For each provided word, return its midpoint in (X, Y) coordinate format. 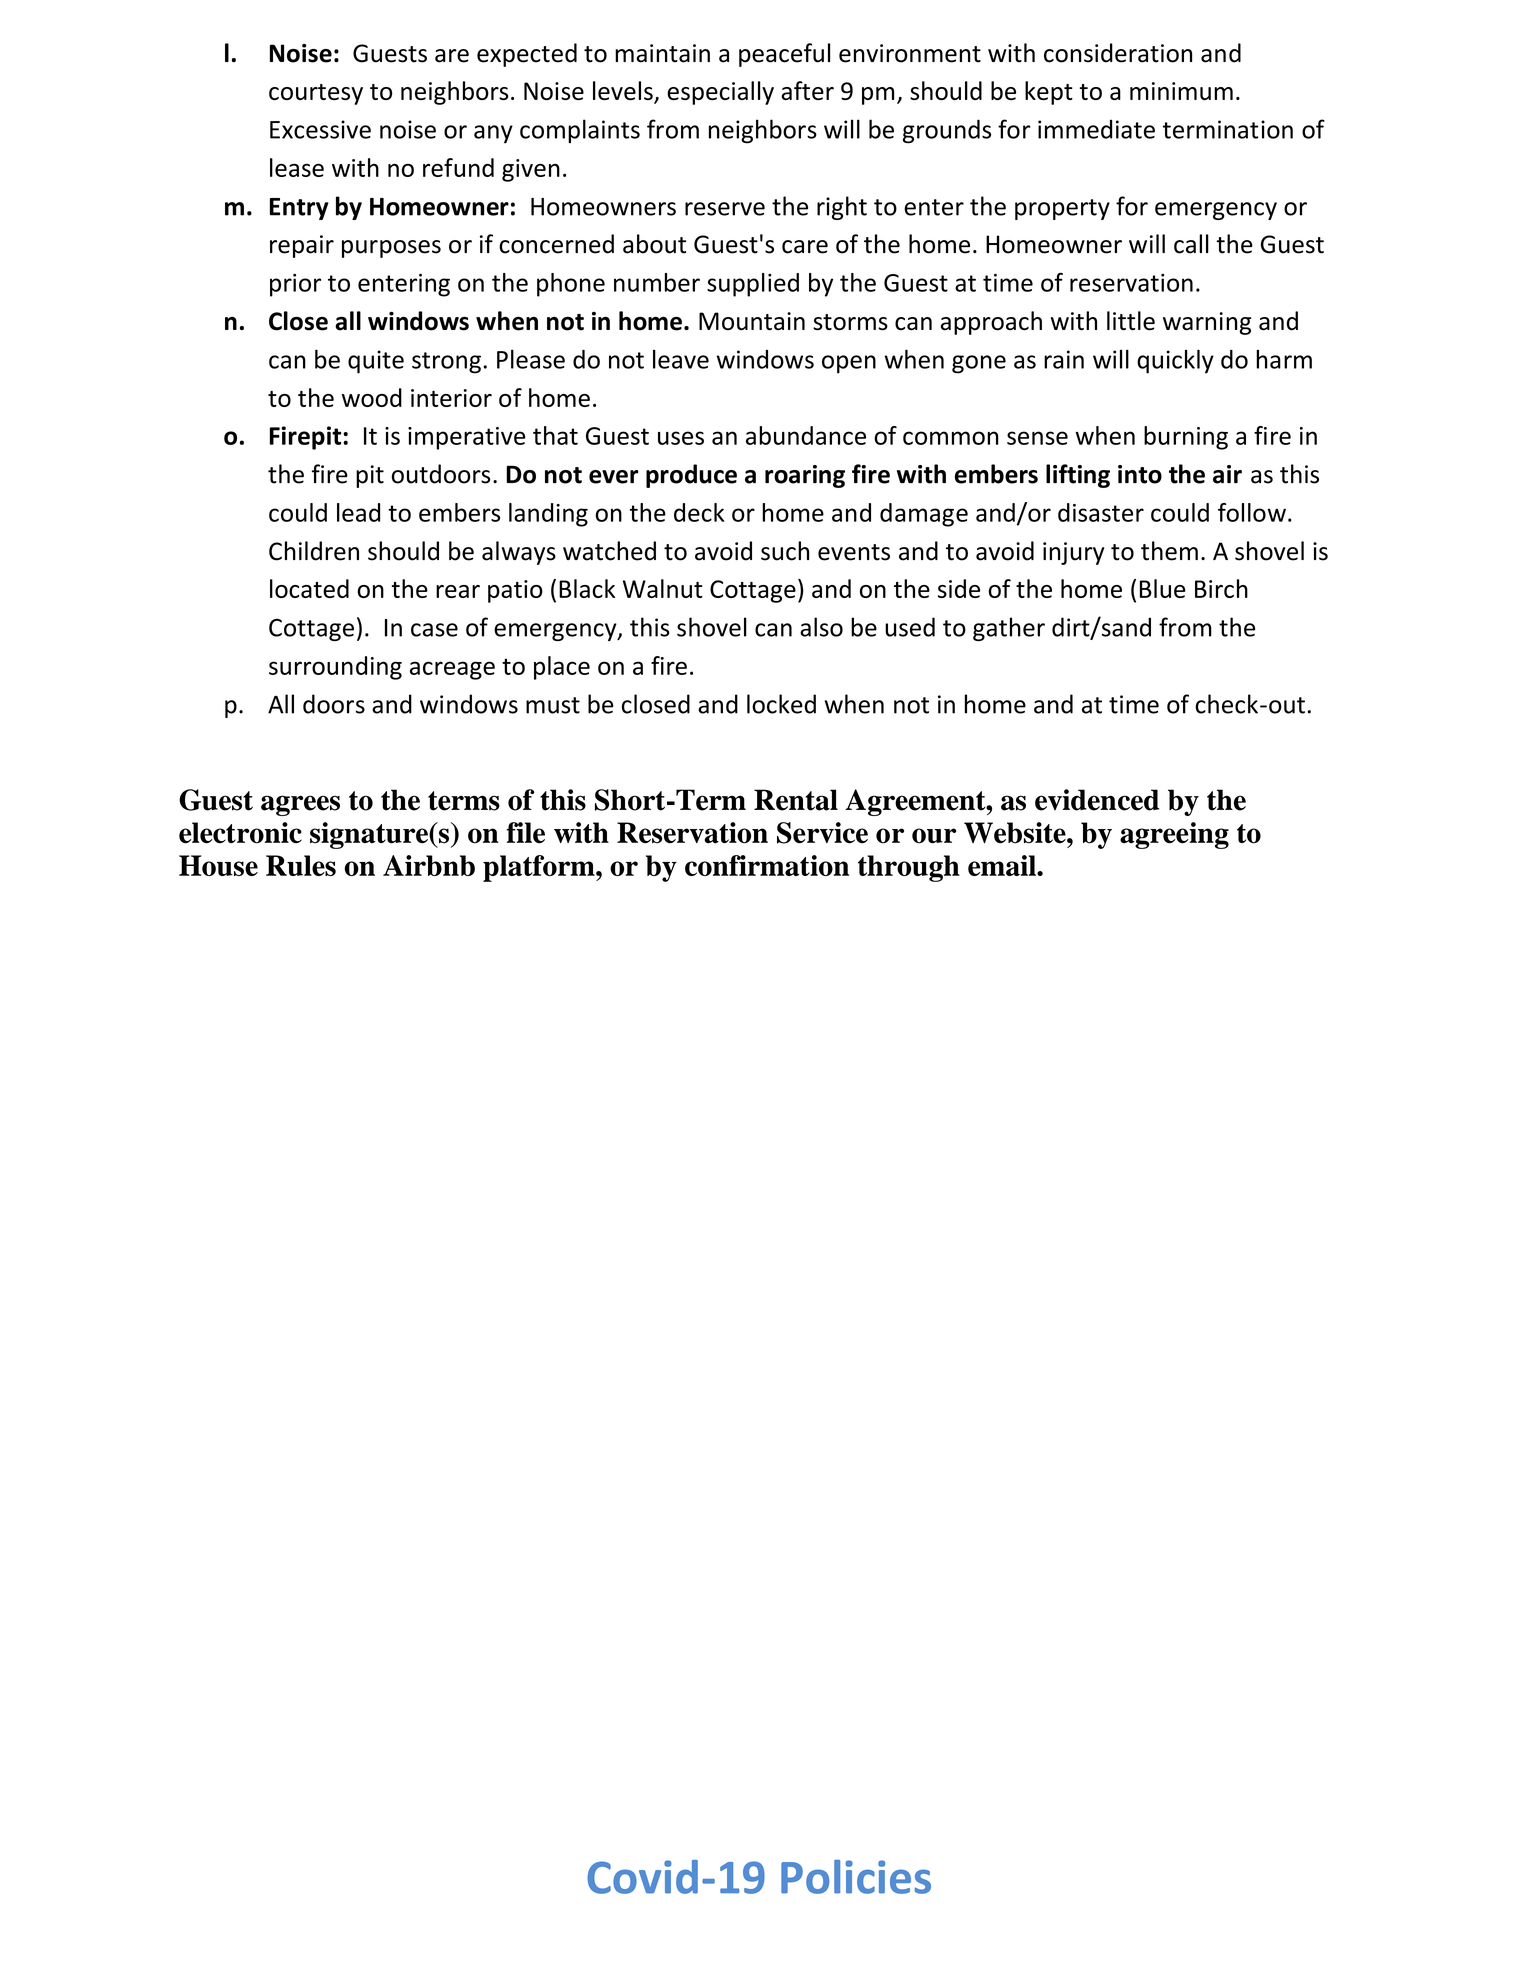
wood (372, 397)
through (909, 868)
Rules (301, 865)
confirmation (767, 865)
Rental (796, 800)
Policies (856, 1877)
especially (720, 93)
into (1140, 474)
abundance (806, 435)
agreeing (1174, 835)
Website (1016, 833)
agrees (300, 805)
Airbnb (429, 865)
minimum (1181, 91)
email (1003, 865)
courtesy (316, 94)
